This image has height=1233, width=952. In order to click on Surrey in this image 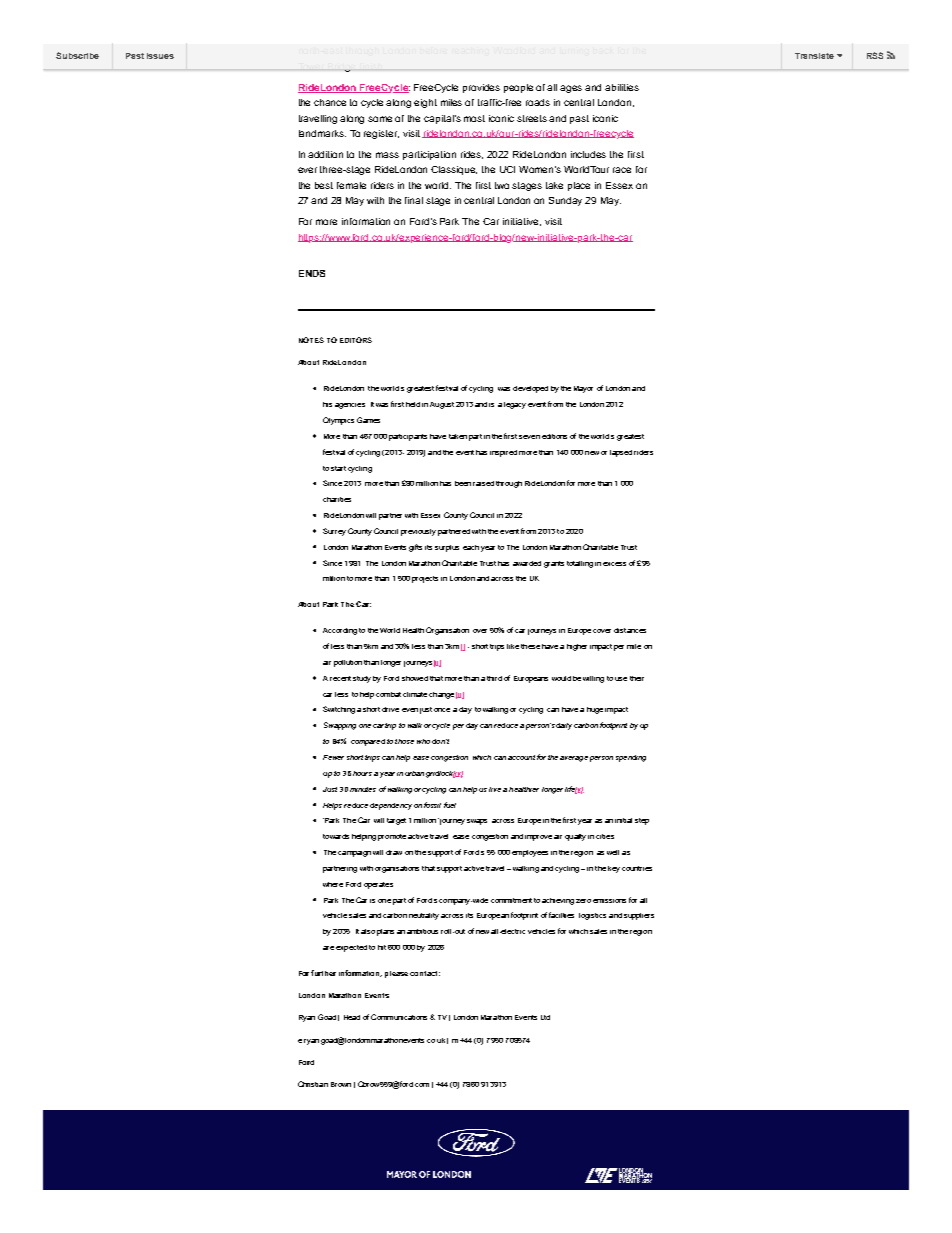, I will do `click(334, 532)`.
